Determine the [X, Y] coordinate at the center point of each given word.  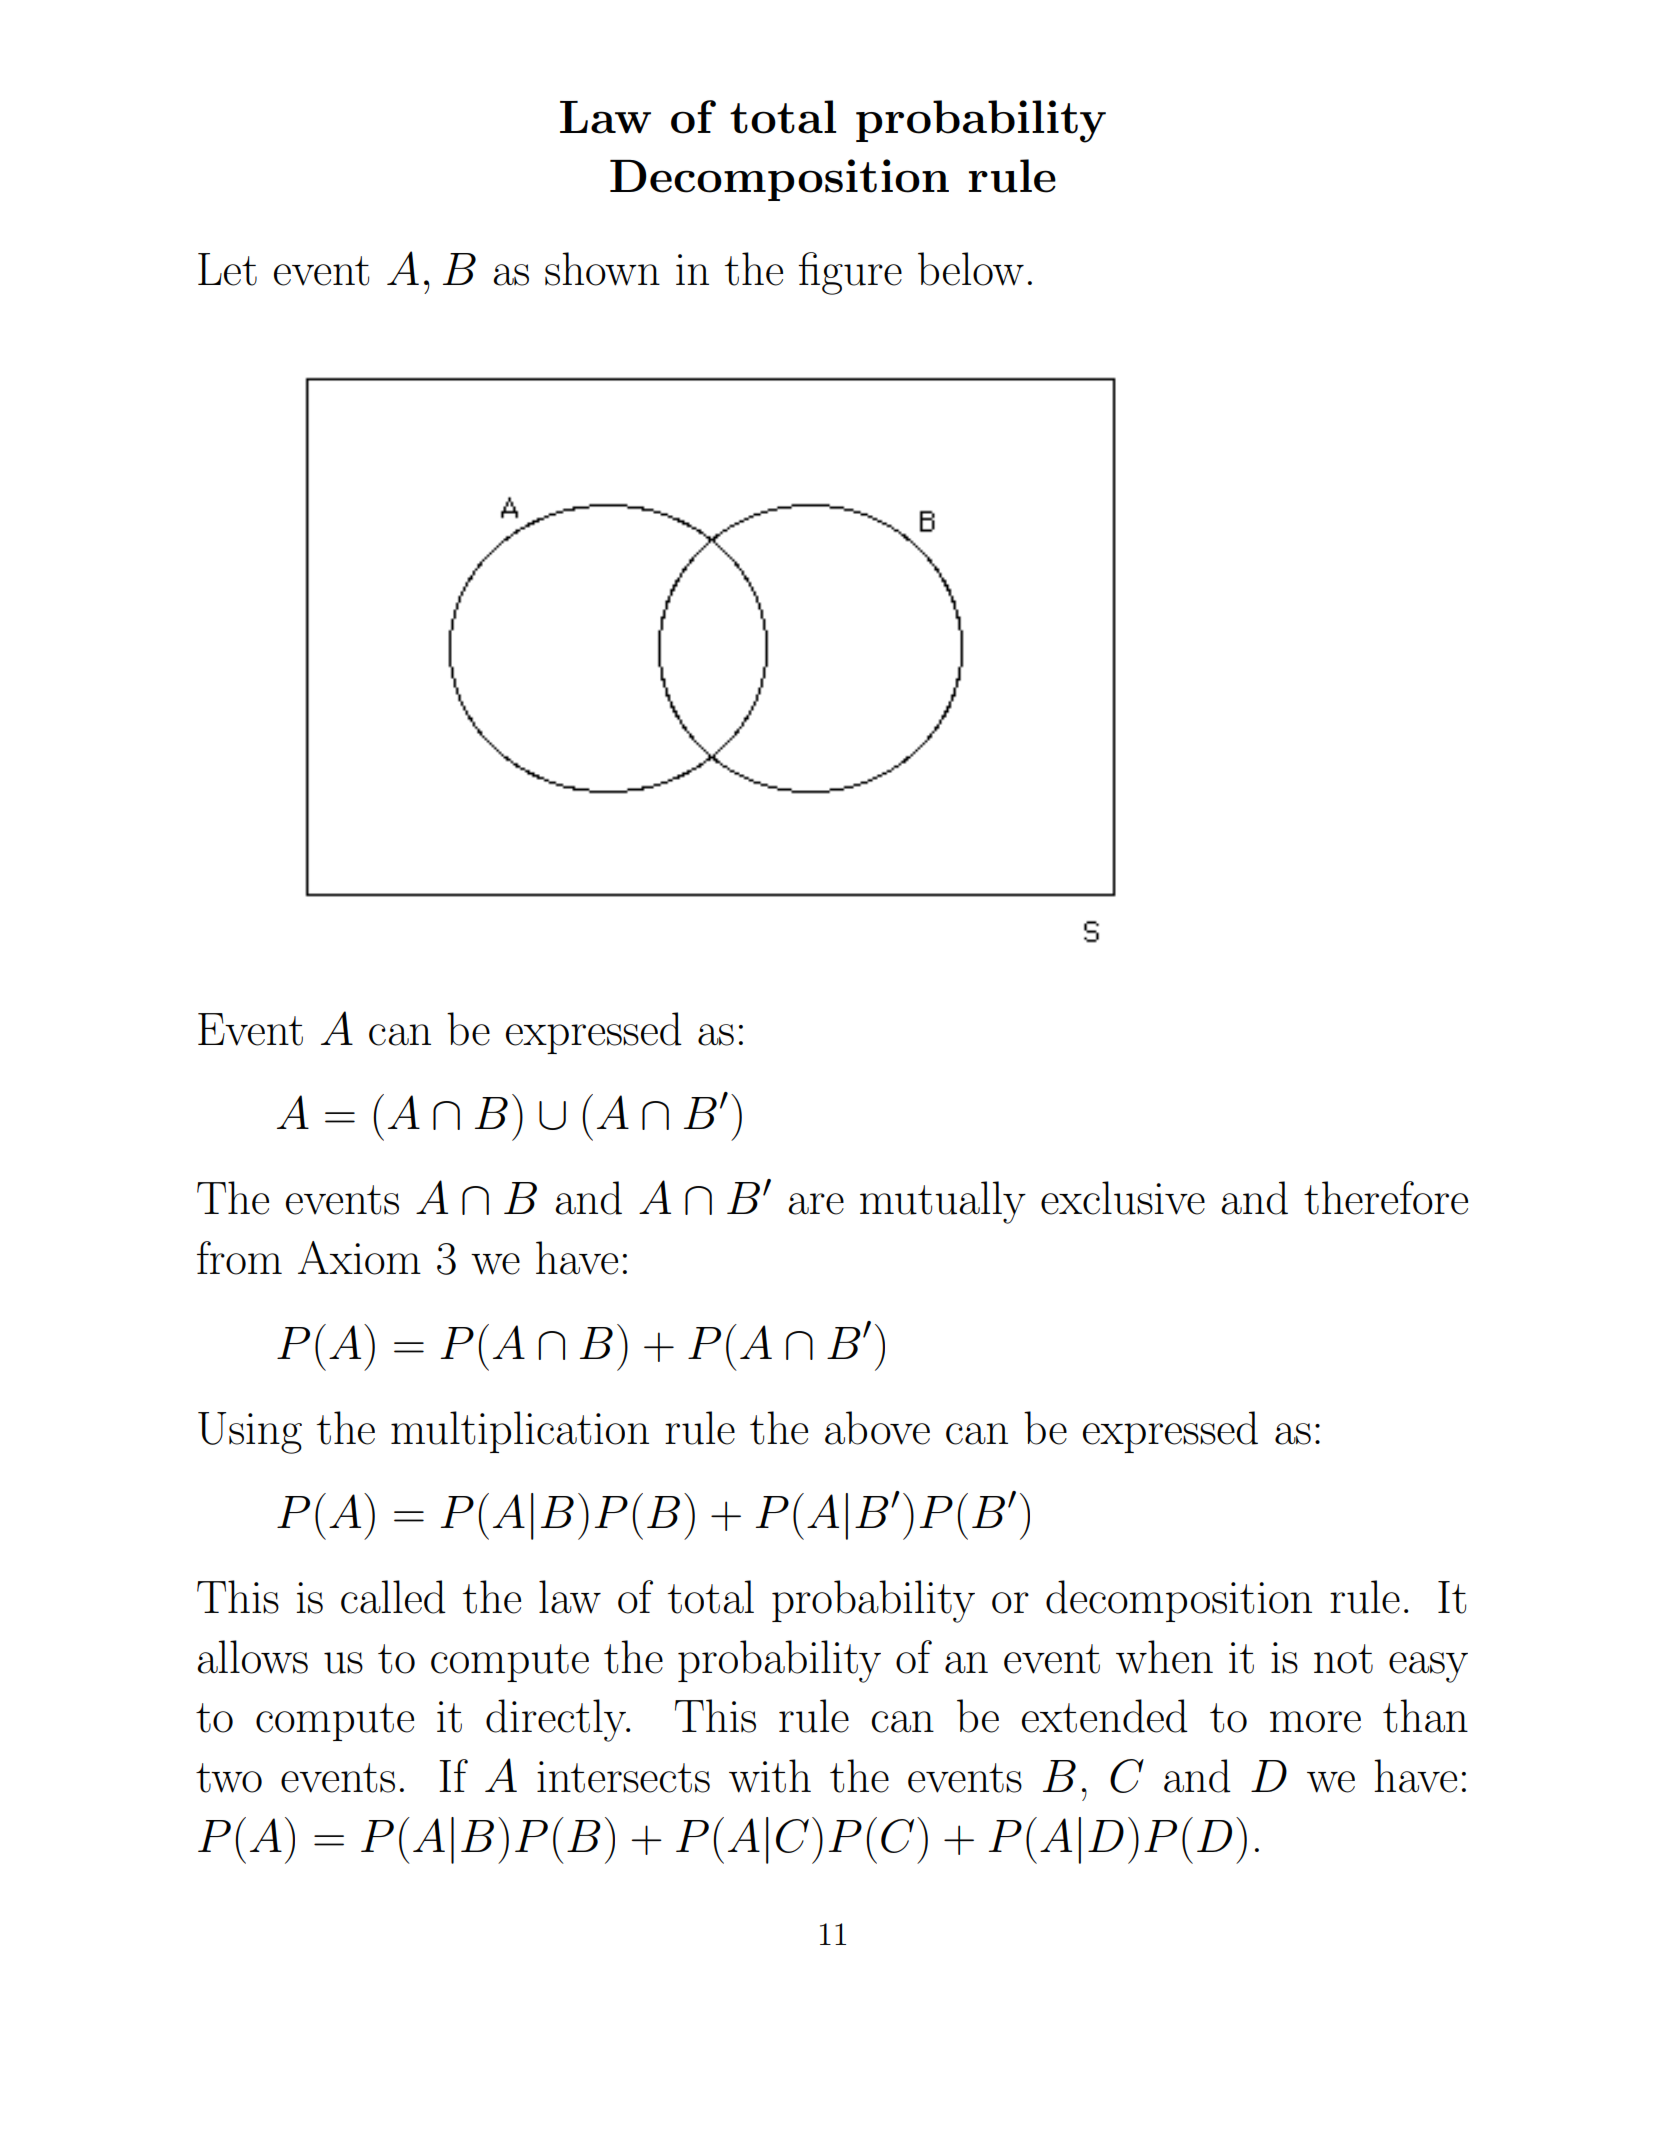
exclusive [1123, 1198]
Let [227, 269]
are [816, 1204]
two [229, 1778]
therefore [1386, 1198]
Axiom [359, 1258]
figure [850, 273]
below [971, 269]
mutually [943, 1202]
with [770, 1776]
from [239, 1258]
